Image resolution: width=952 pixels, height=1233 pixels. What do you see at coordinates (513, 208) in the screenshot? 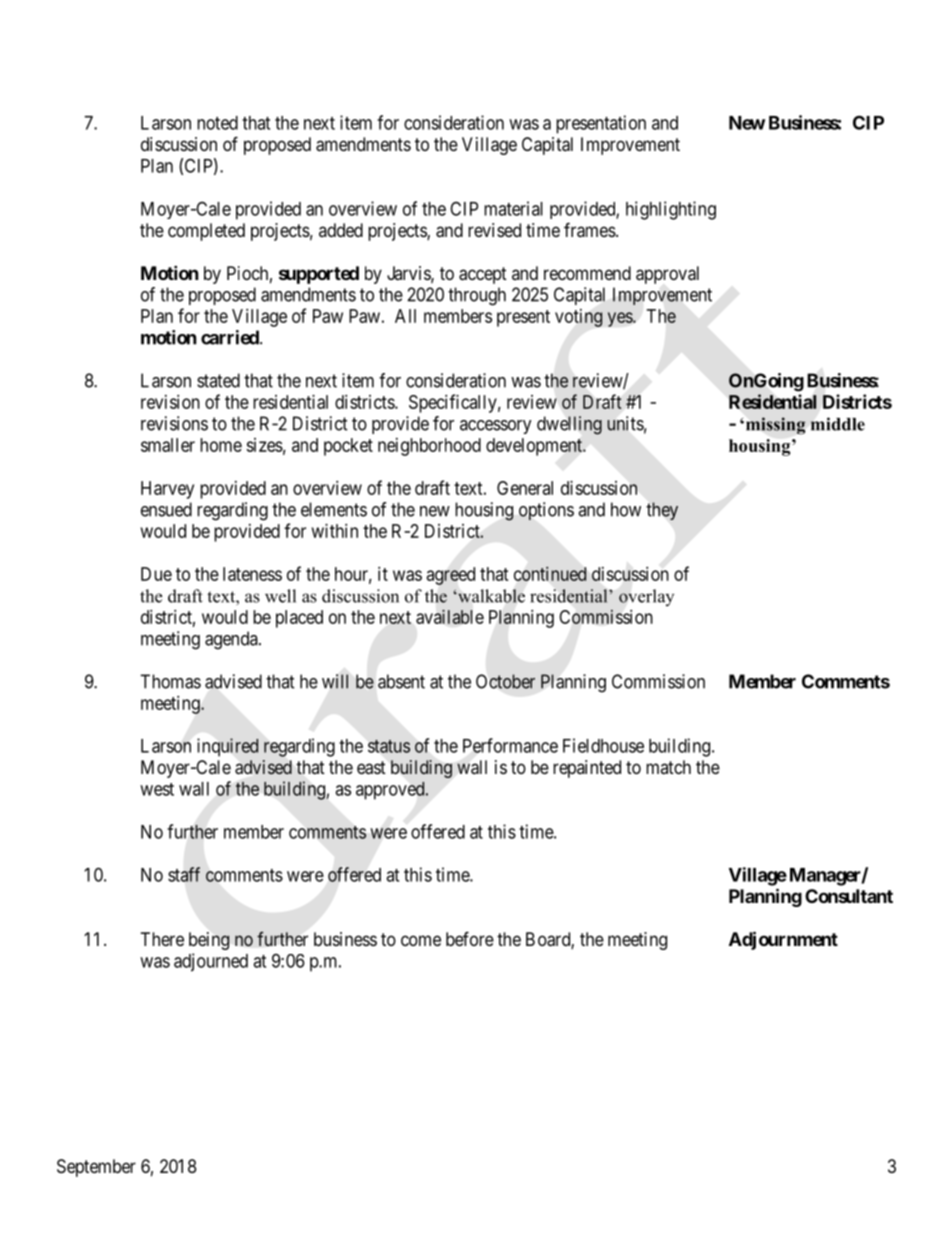
I see `material` at bounding box center [513, 208].
